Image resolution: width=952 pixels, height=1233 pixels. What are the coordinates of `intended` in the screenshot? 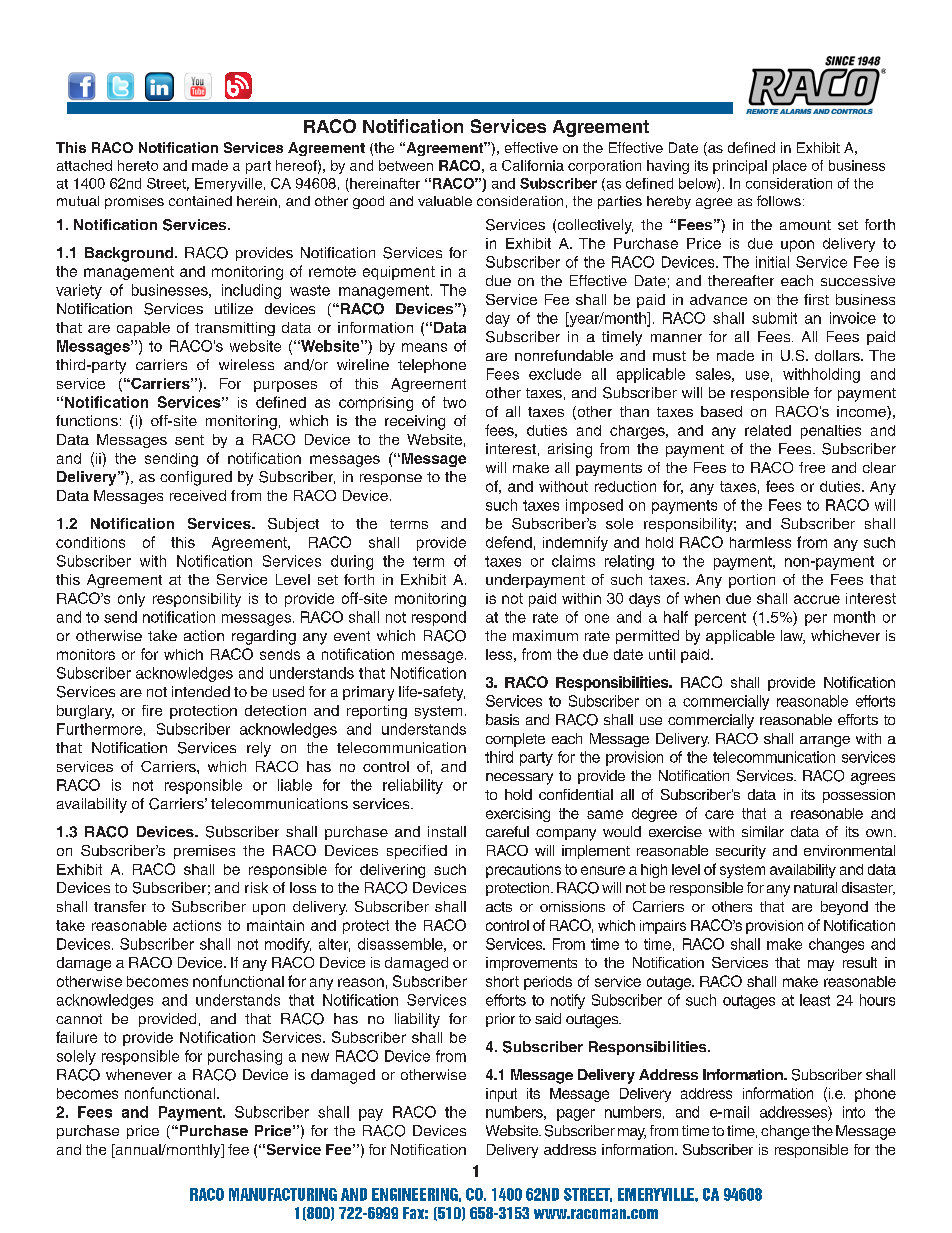 It's located at (201, 691).
